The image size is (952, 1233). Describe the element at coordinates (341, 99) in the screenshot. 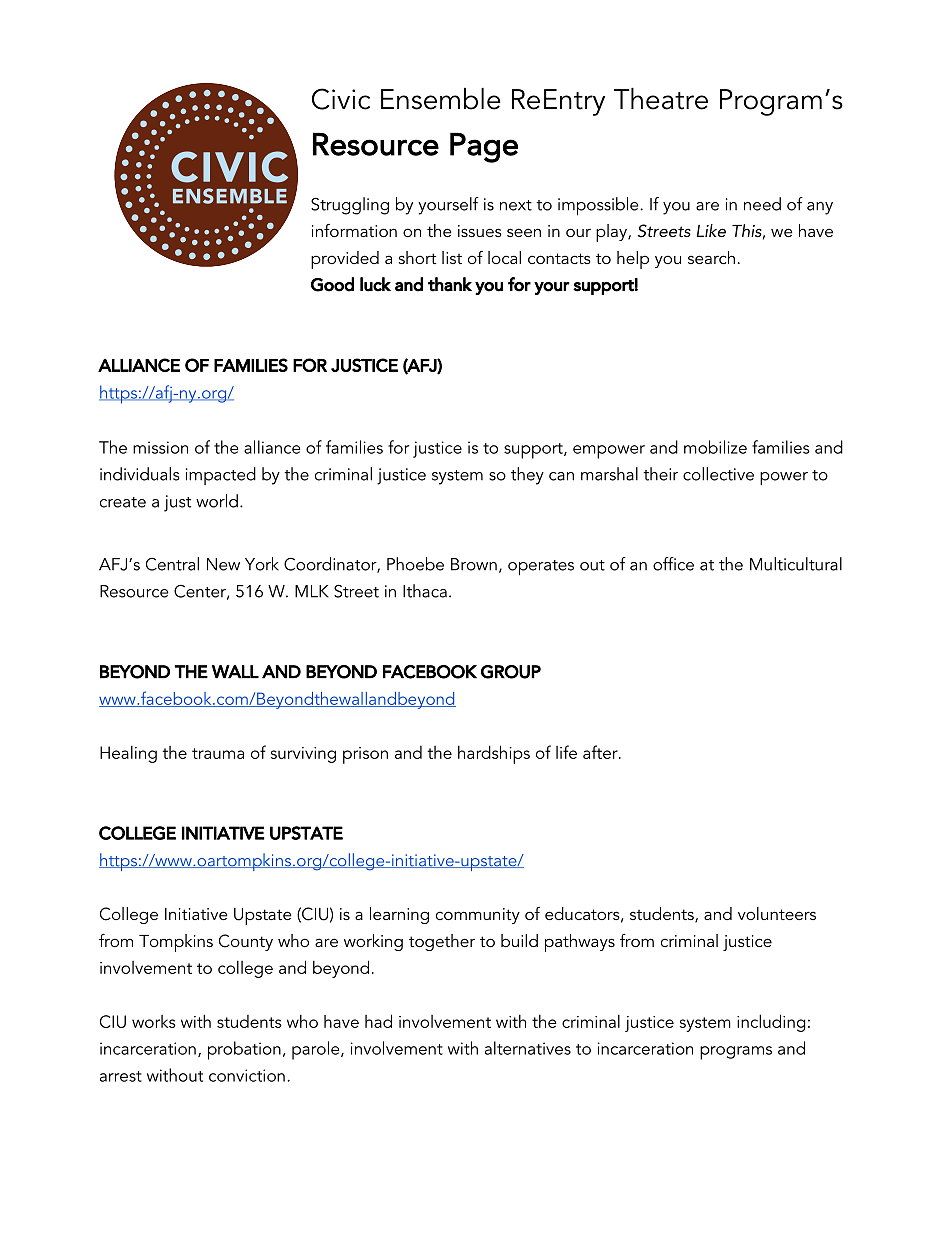

I see `Civic` at that location.
